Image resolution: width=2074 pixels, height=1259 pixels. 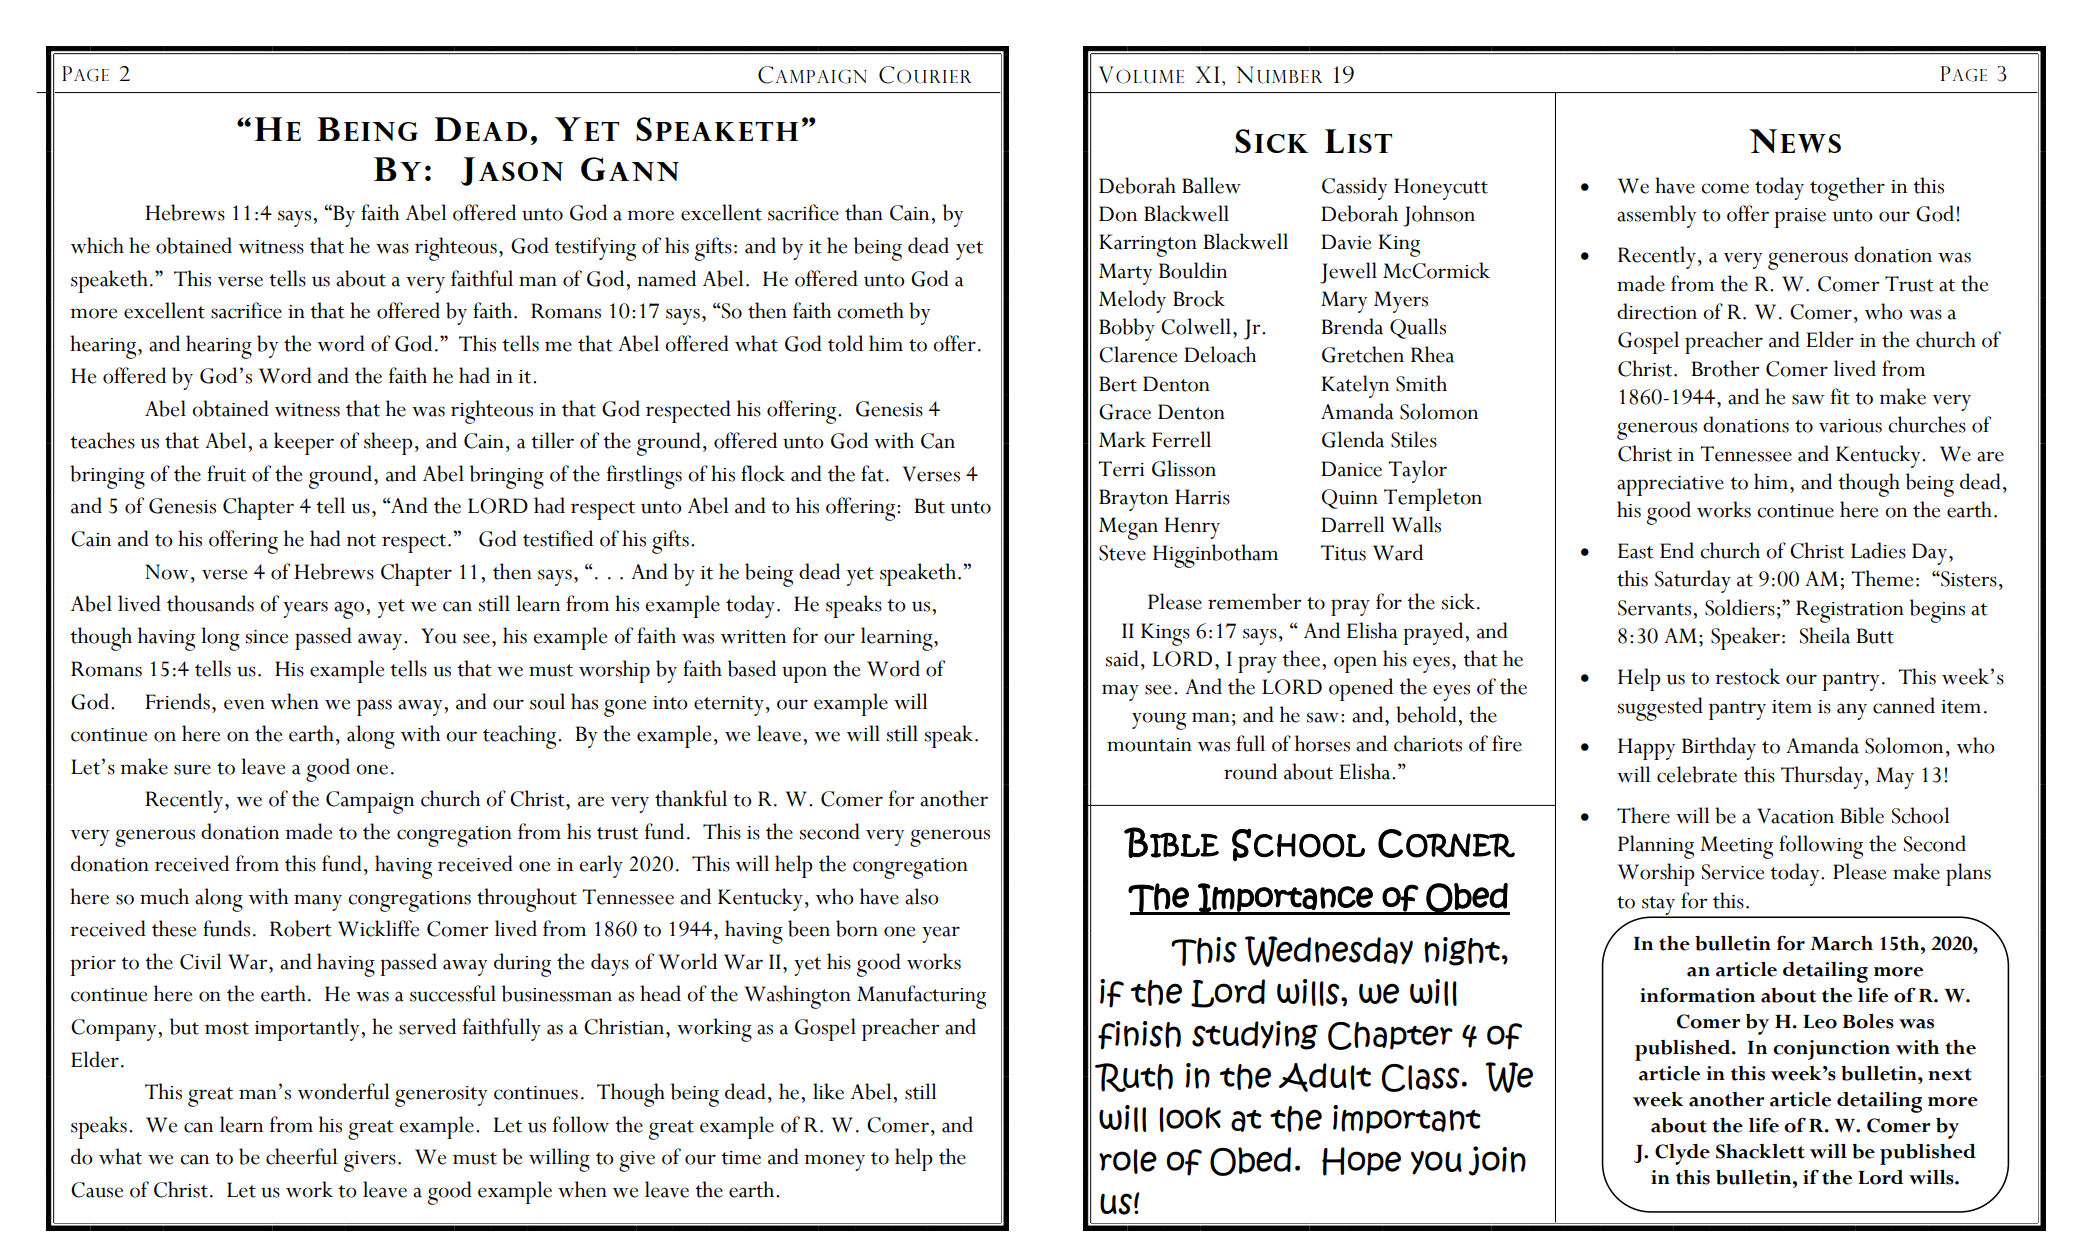 What do you see at coordinates (97, 245) in the screenshot?
I see `which` at bounding box center [97, 245].
